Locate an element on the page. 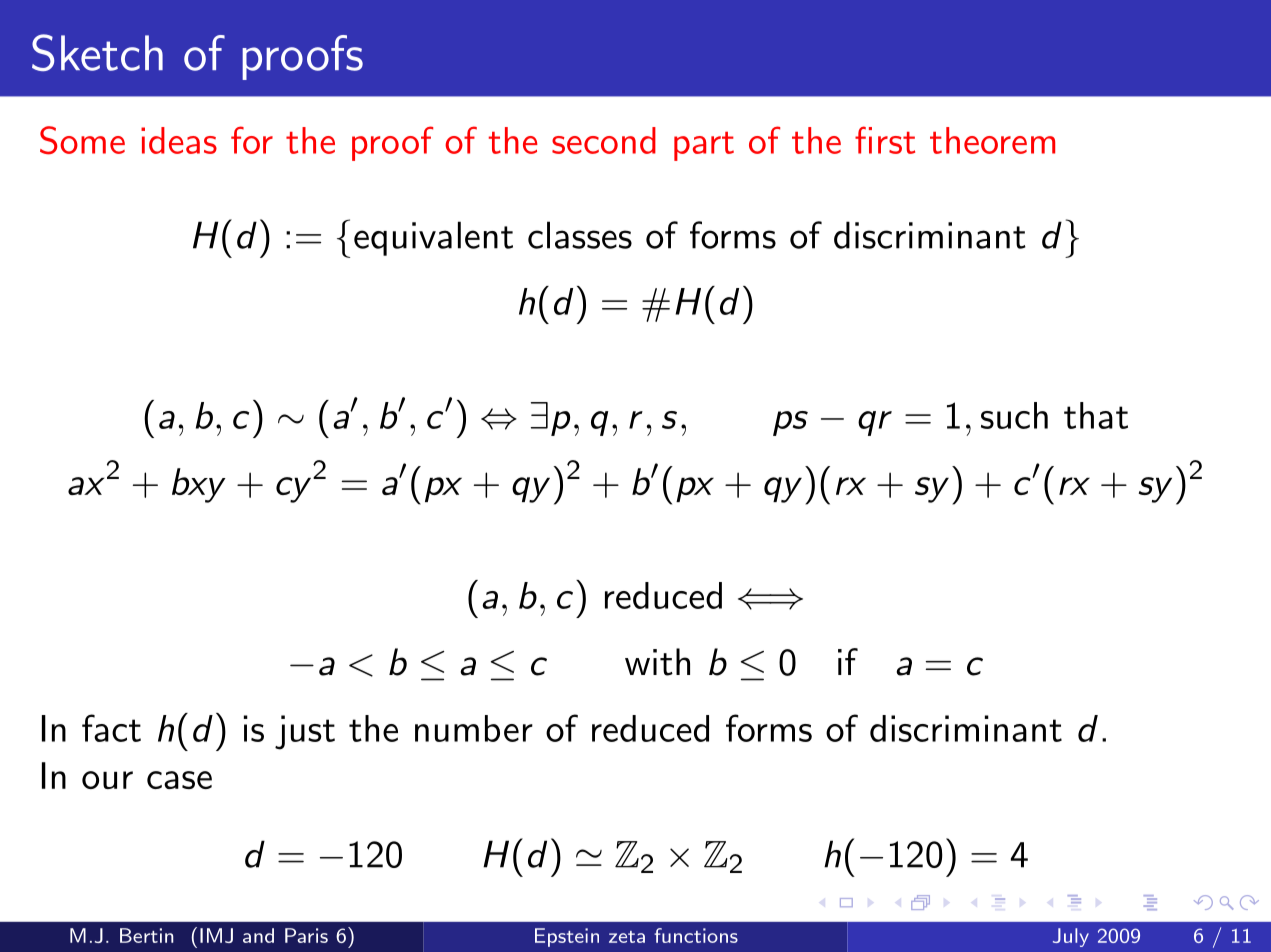 This page has height=952, width=1271. second is located at coordinates (604, 140).
